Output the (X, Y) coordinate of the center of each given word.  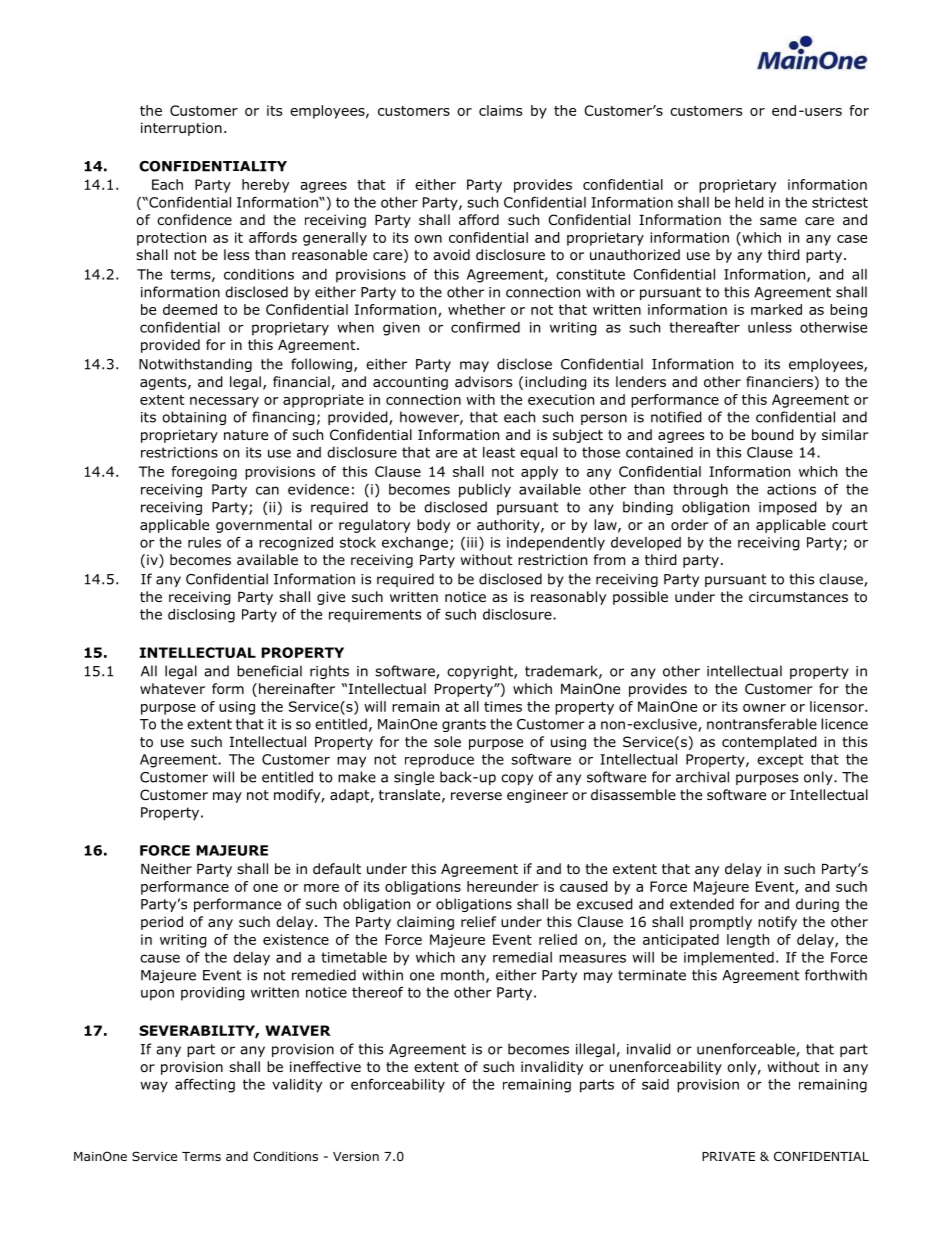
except (780, 761)
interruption (181, 129)
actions (791, 489)
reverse (476, 796)
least (499, 452)
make (357, 777)
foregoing (204, 473)
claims (500, 110)
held (749, 202)
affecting (205, 1085)
